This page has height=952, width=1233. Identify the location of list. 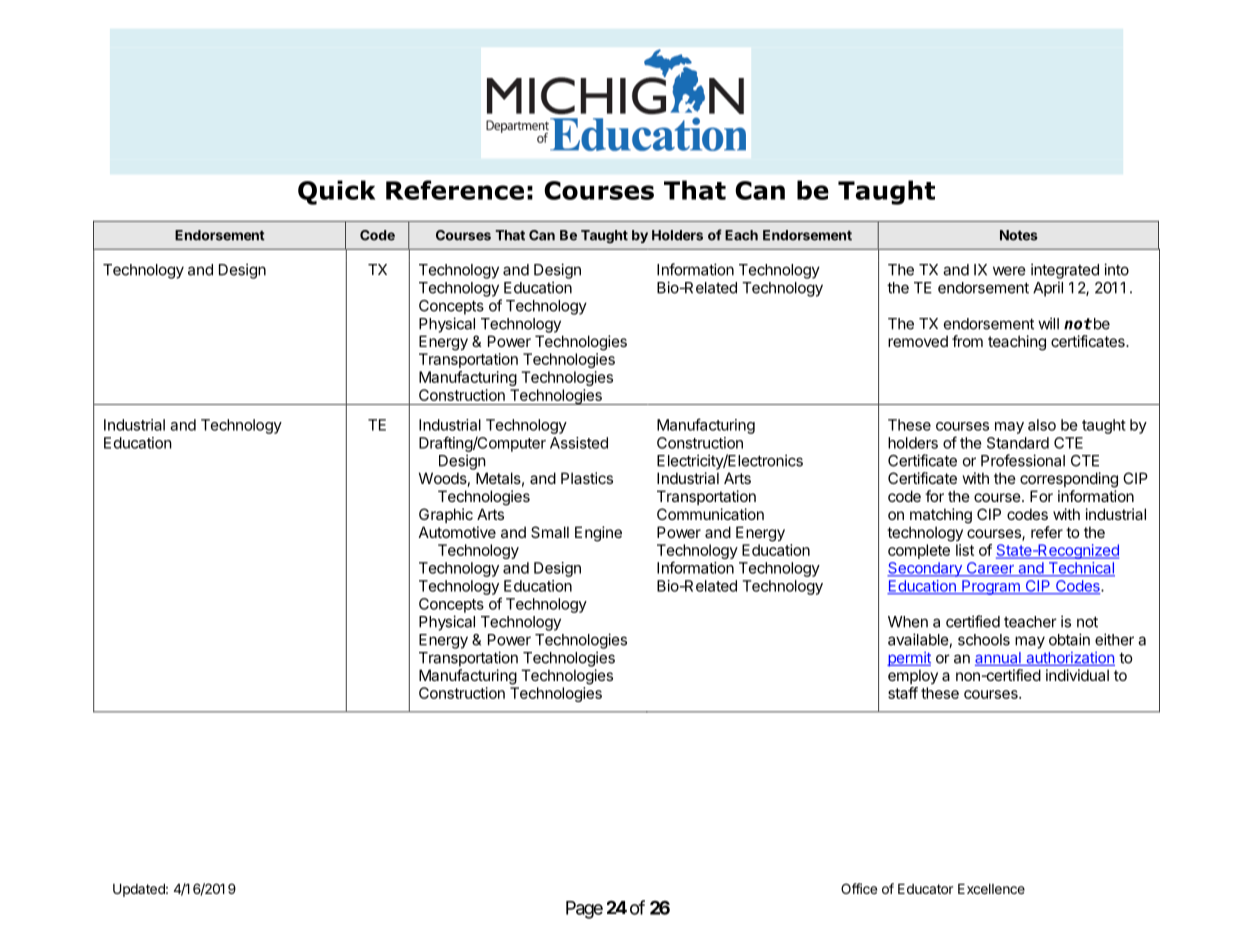
(965, 550).
